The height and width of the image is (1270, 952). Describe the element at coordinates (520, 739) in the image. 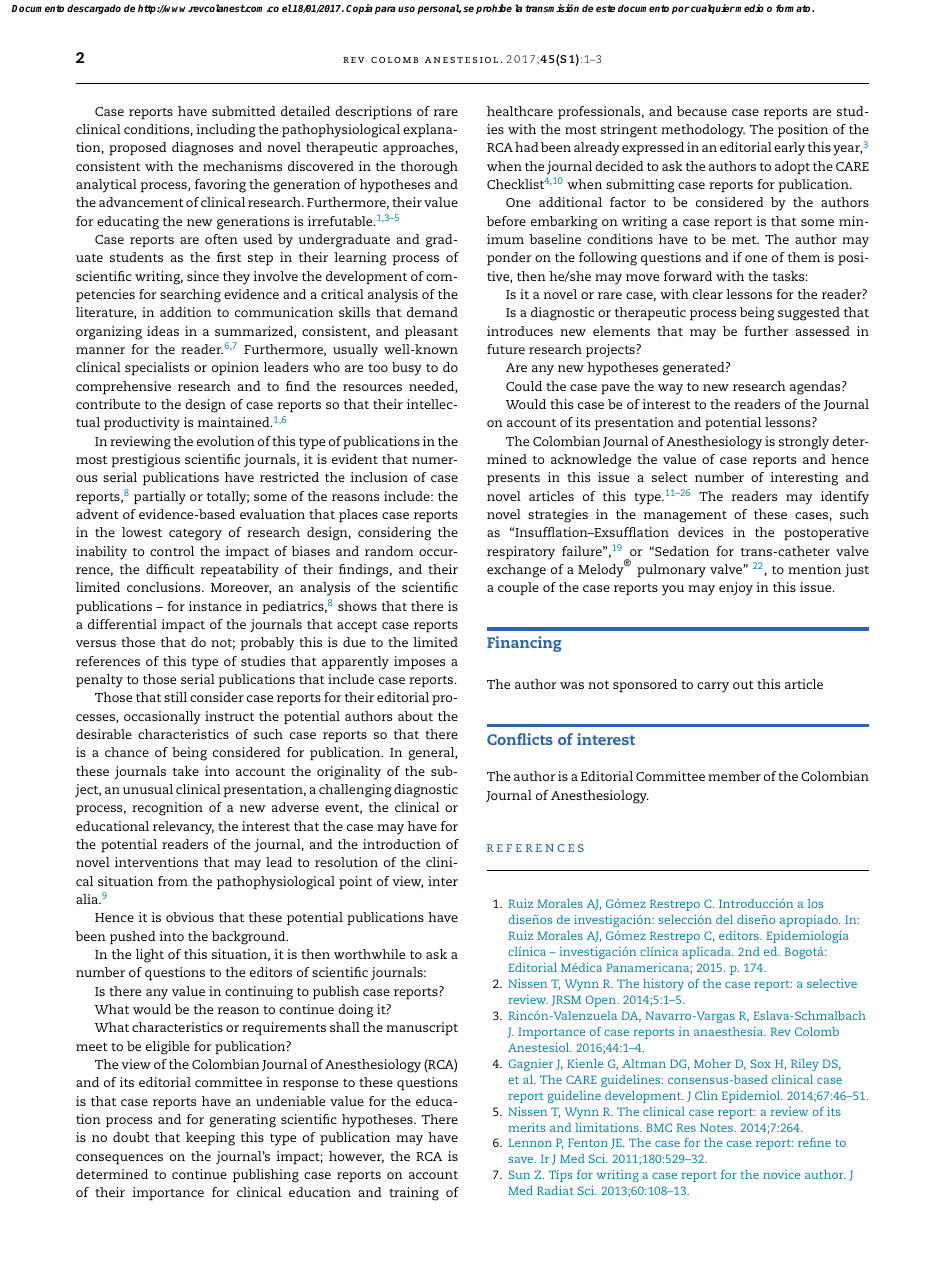

I see `Conflicts` at that location.
